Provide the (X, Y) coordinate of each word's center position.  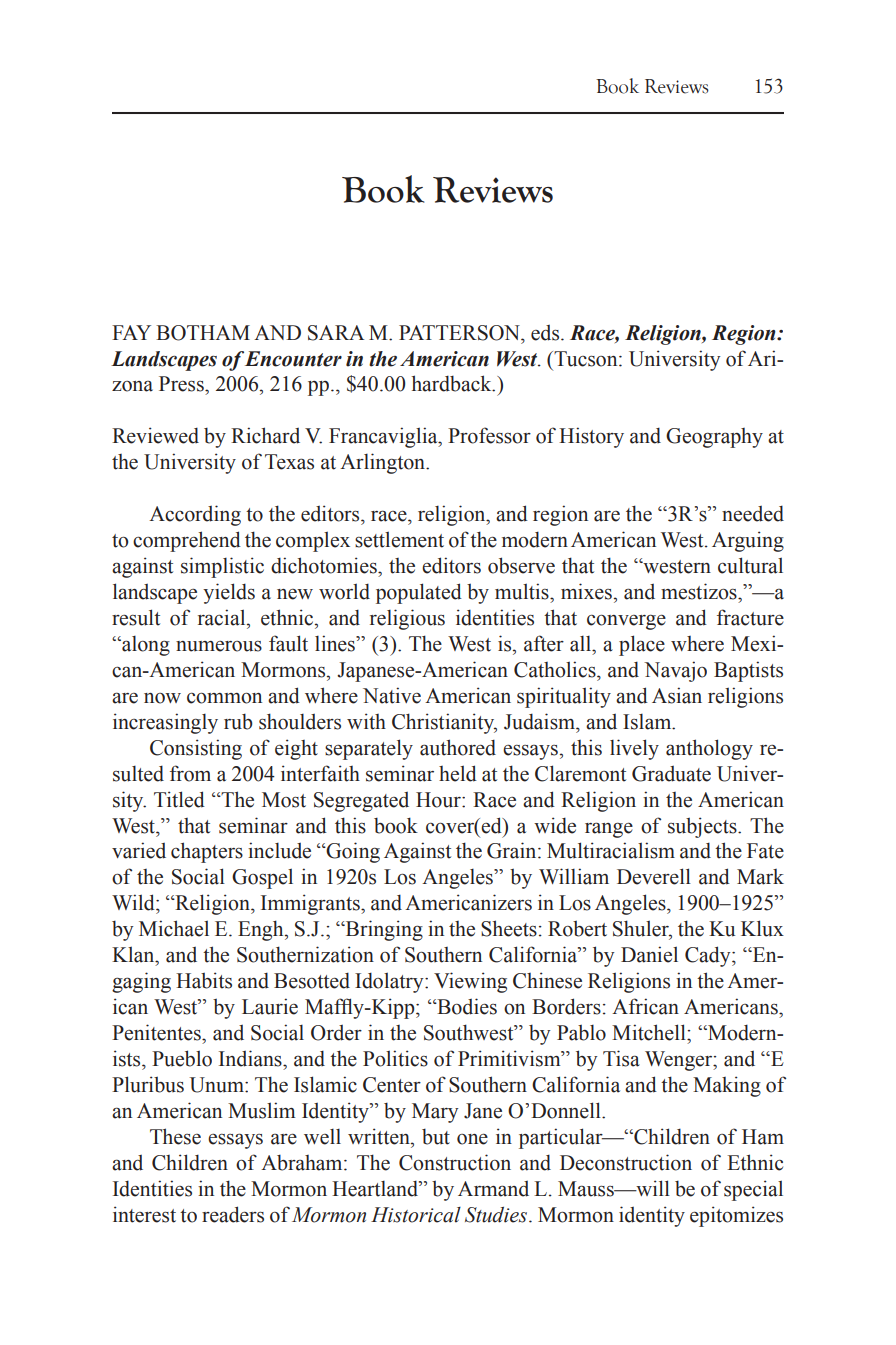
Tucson (586, 359)
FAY (131, 332)
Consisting (196, 749)
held (458, 773)
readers (233, 1214)
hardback (453, 383)
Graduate (671, 773)
